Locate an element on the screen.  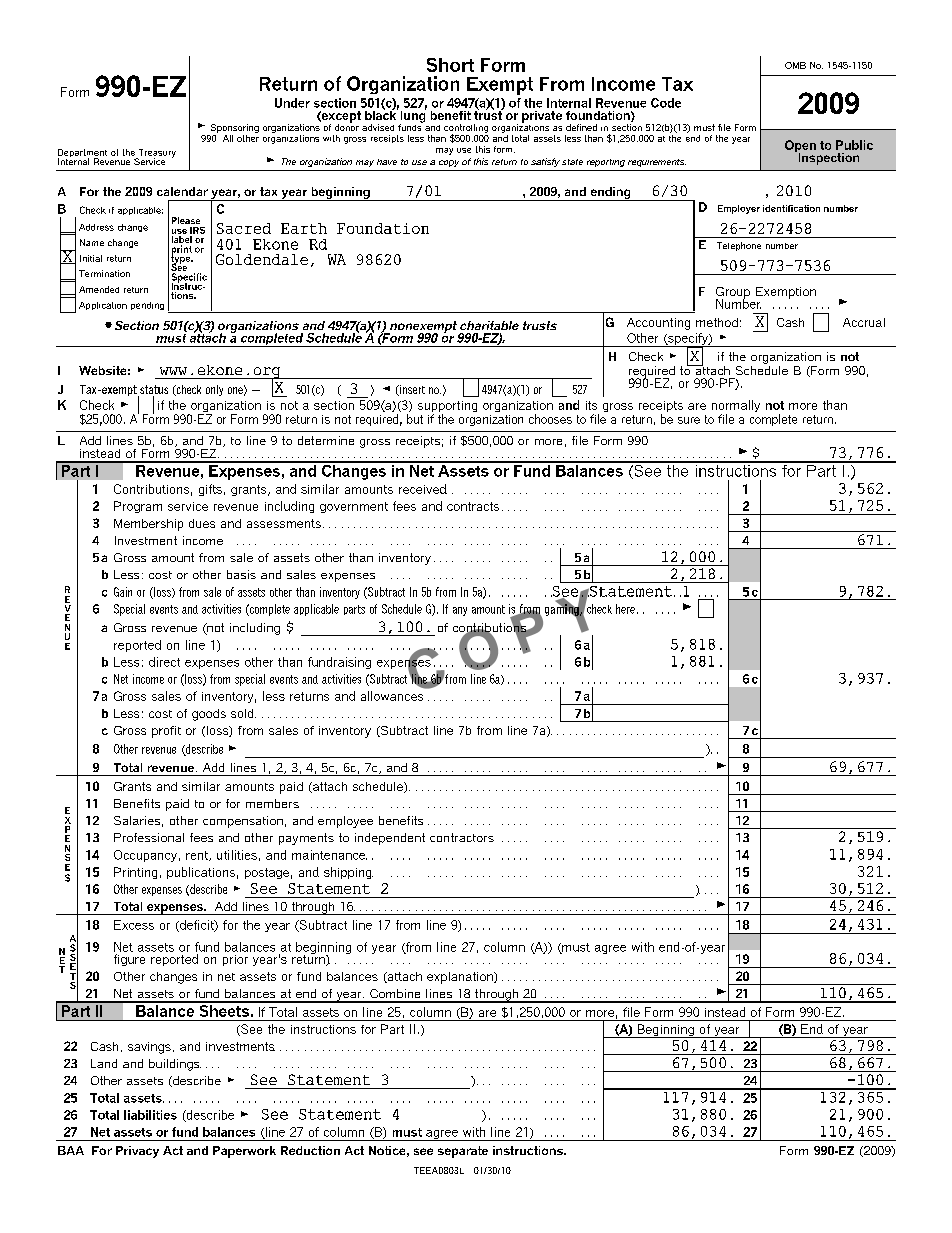
sure is located at coordinates (689, 420).
